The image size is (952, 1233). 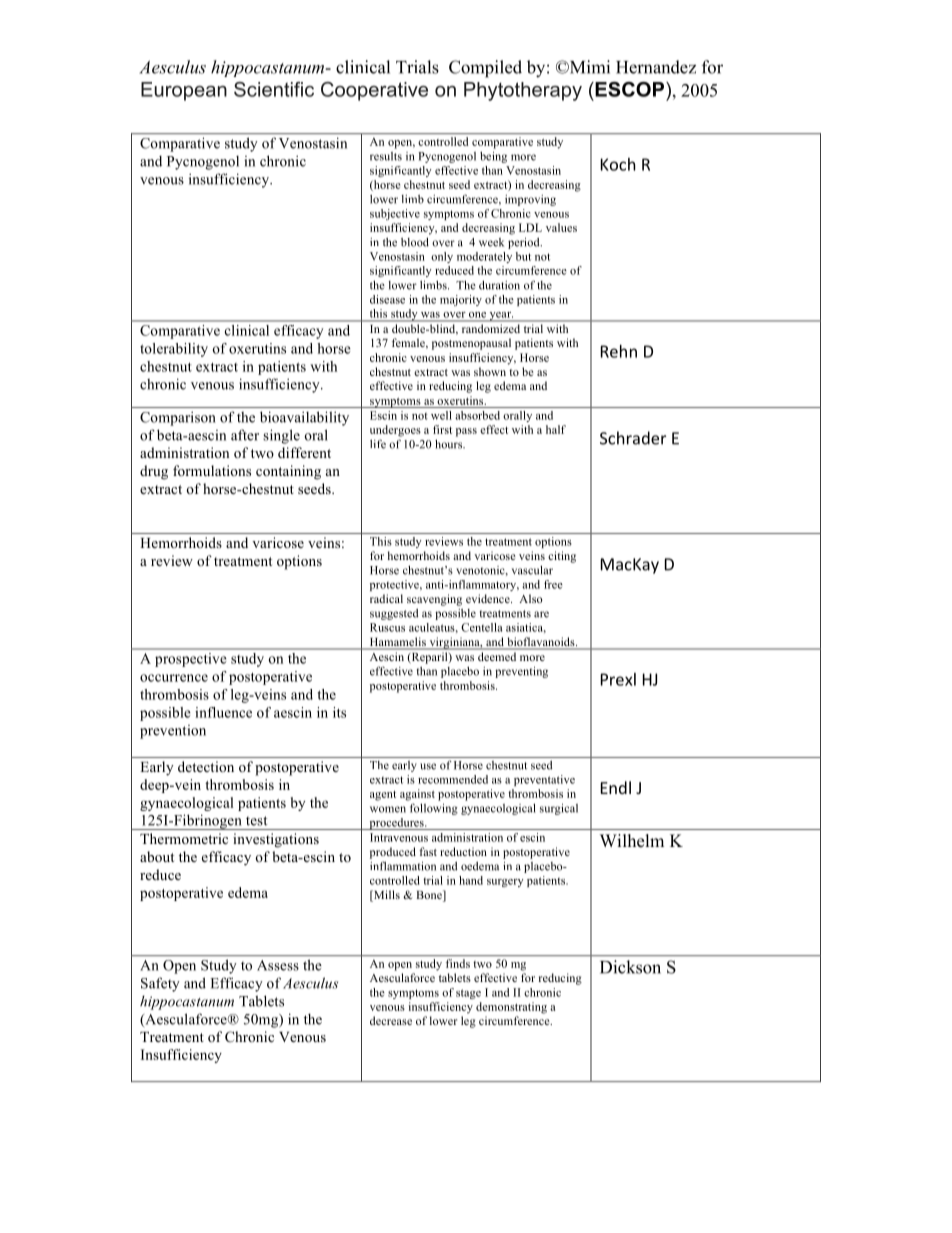 I want to click on Hernandez, so click(x=656, y=67).
